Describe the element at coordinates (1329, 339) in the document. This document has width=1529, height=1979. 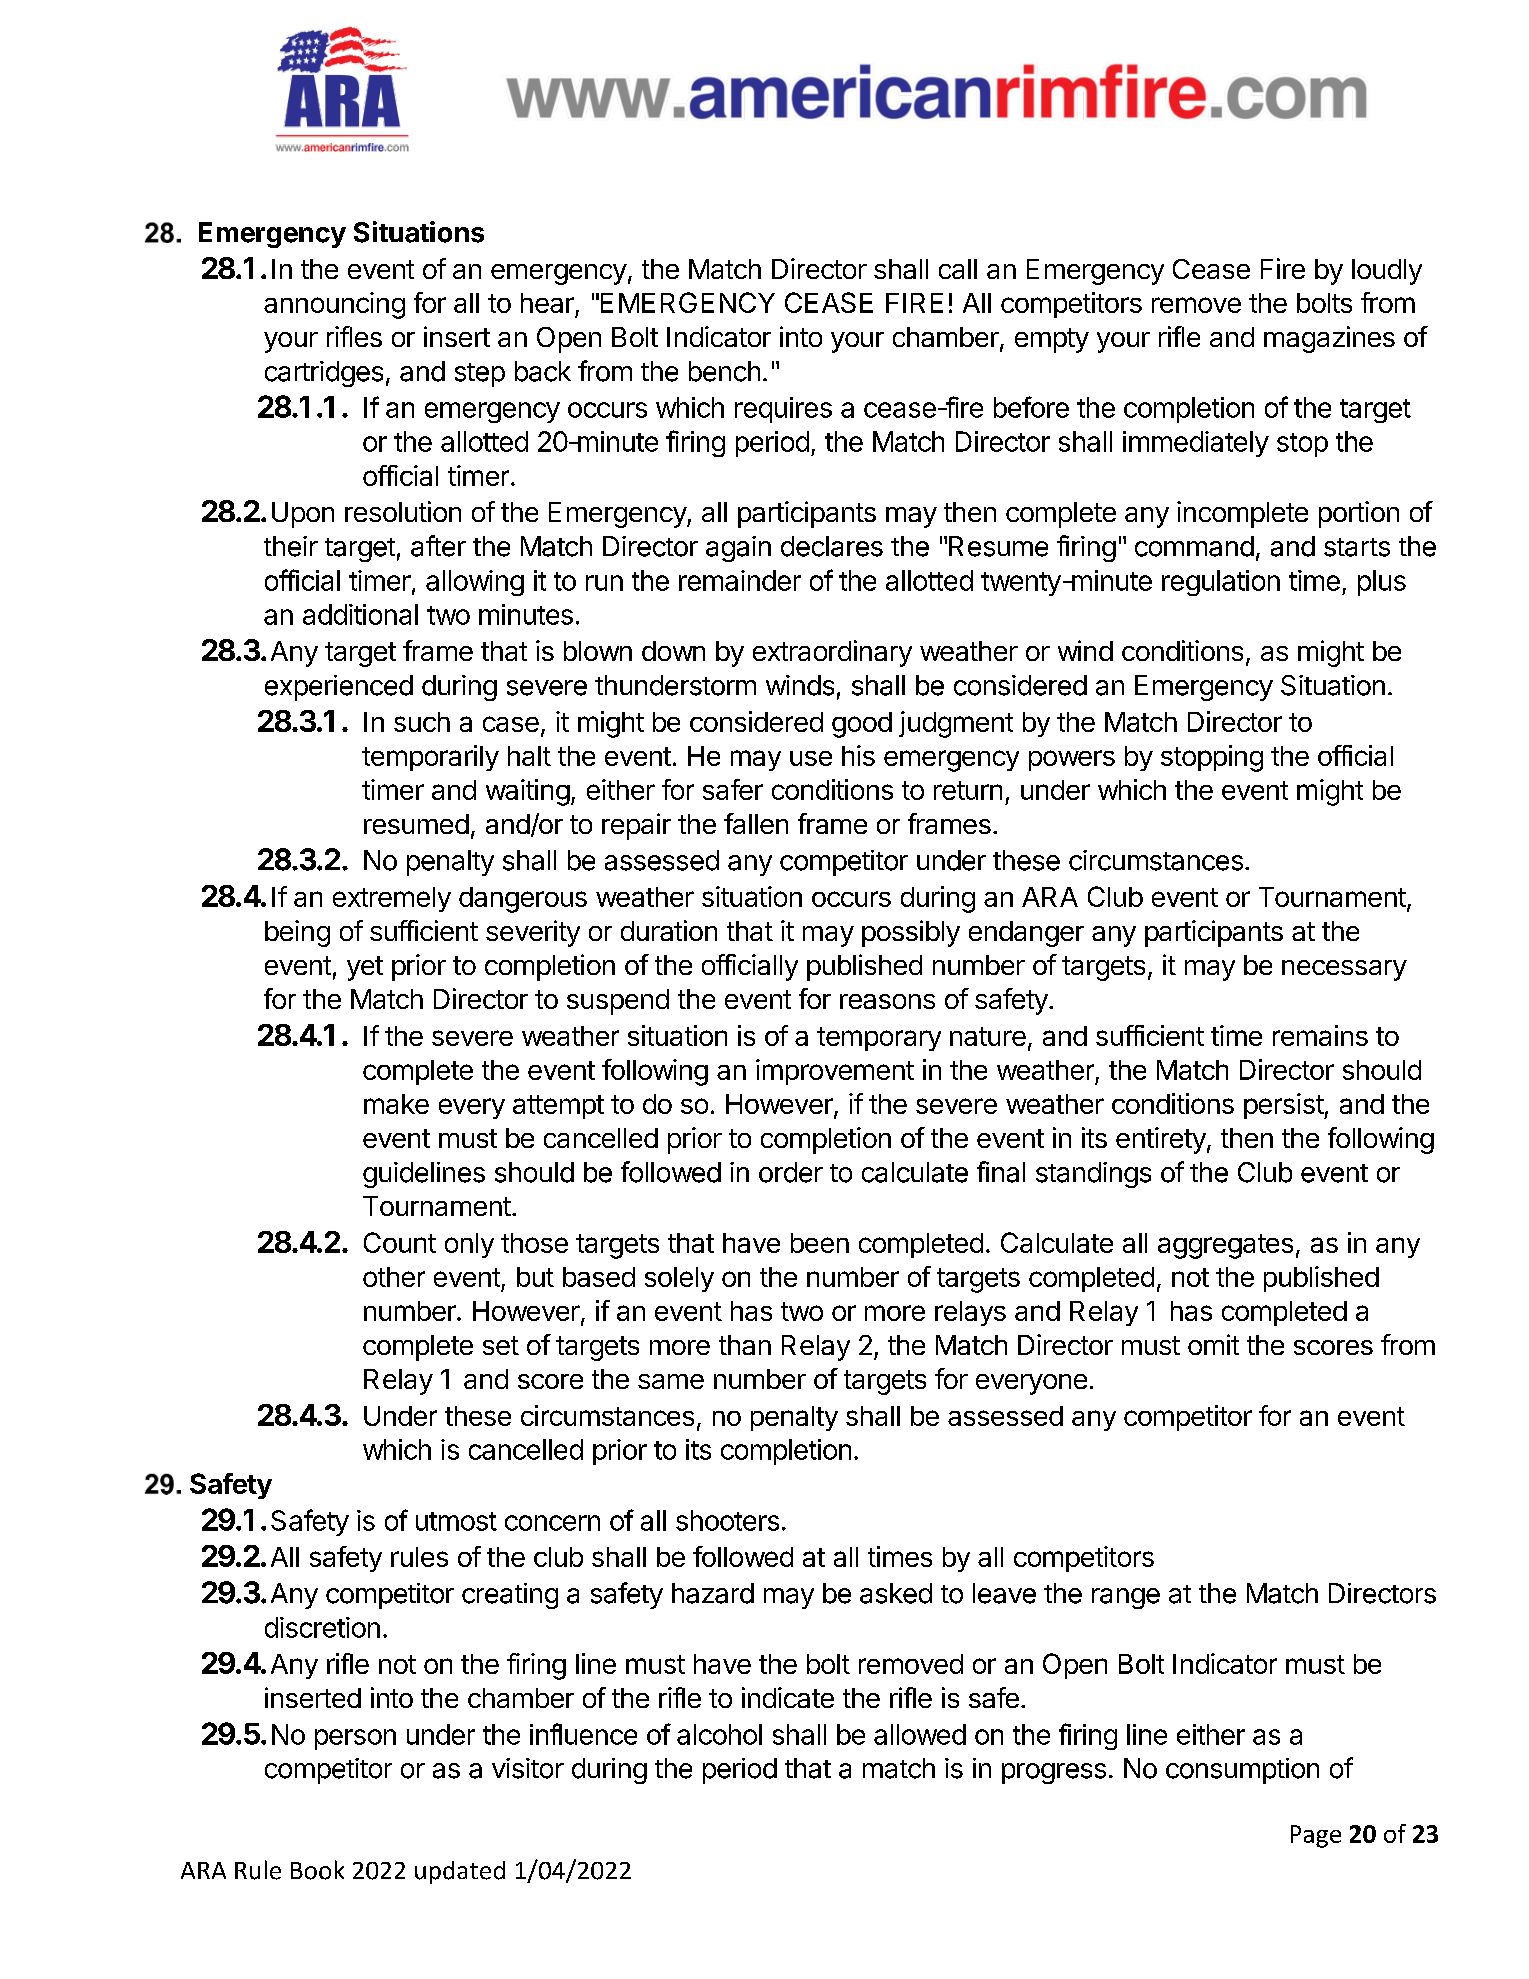
I see `magazines` at that location.
